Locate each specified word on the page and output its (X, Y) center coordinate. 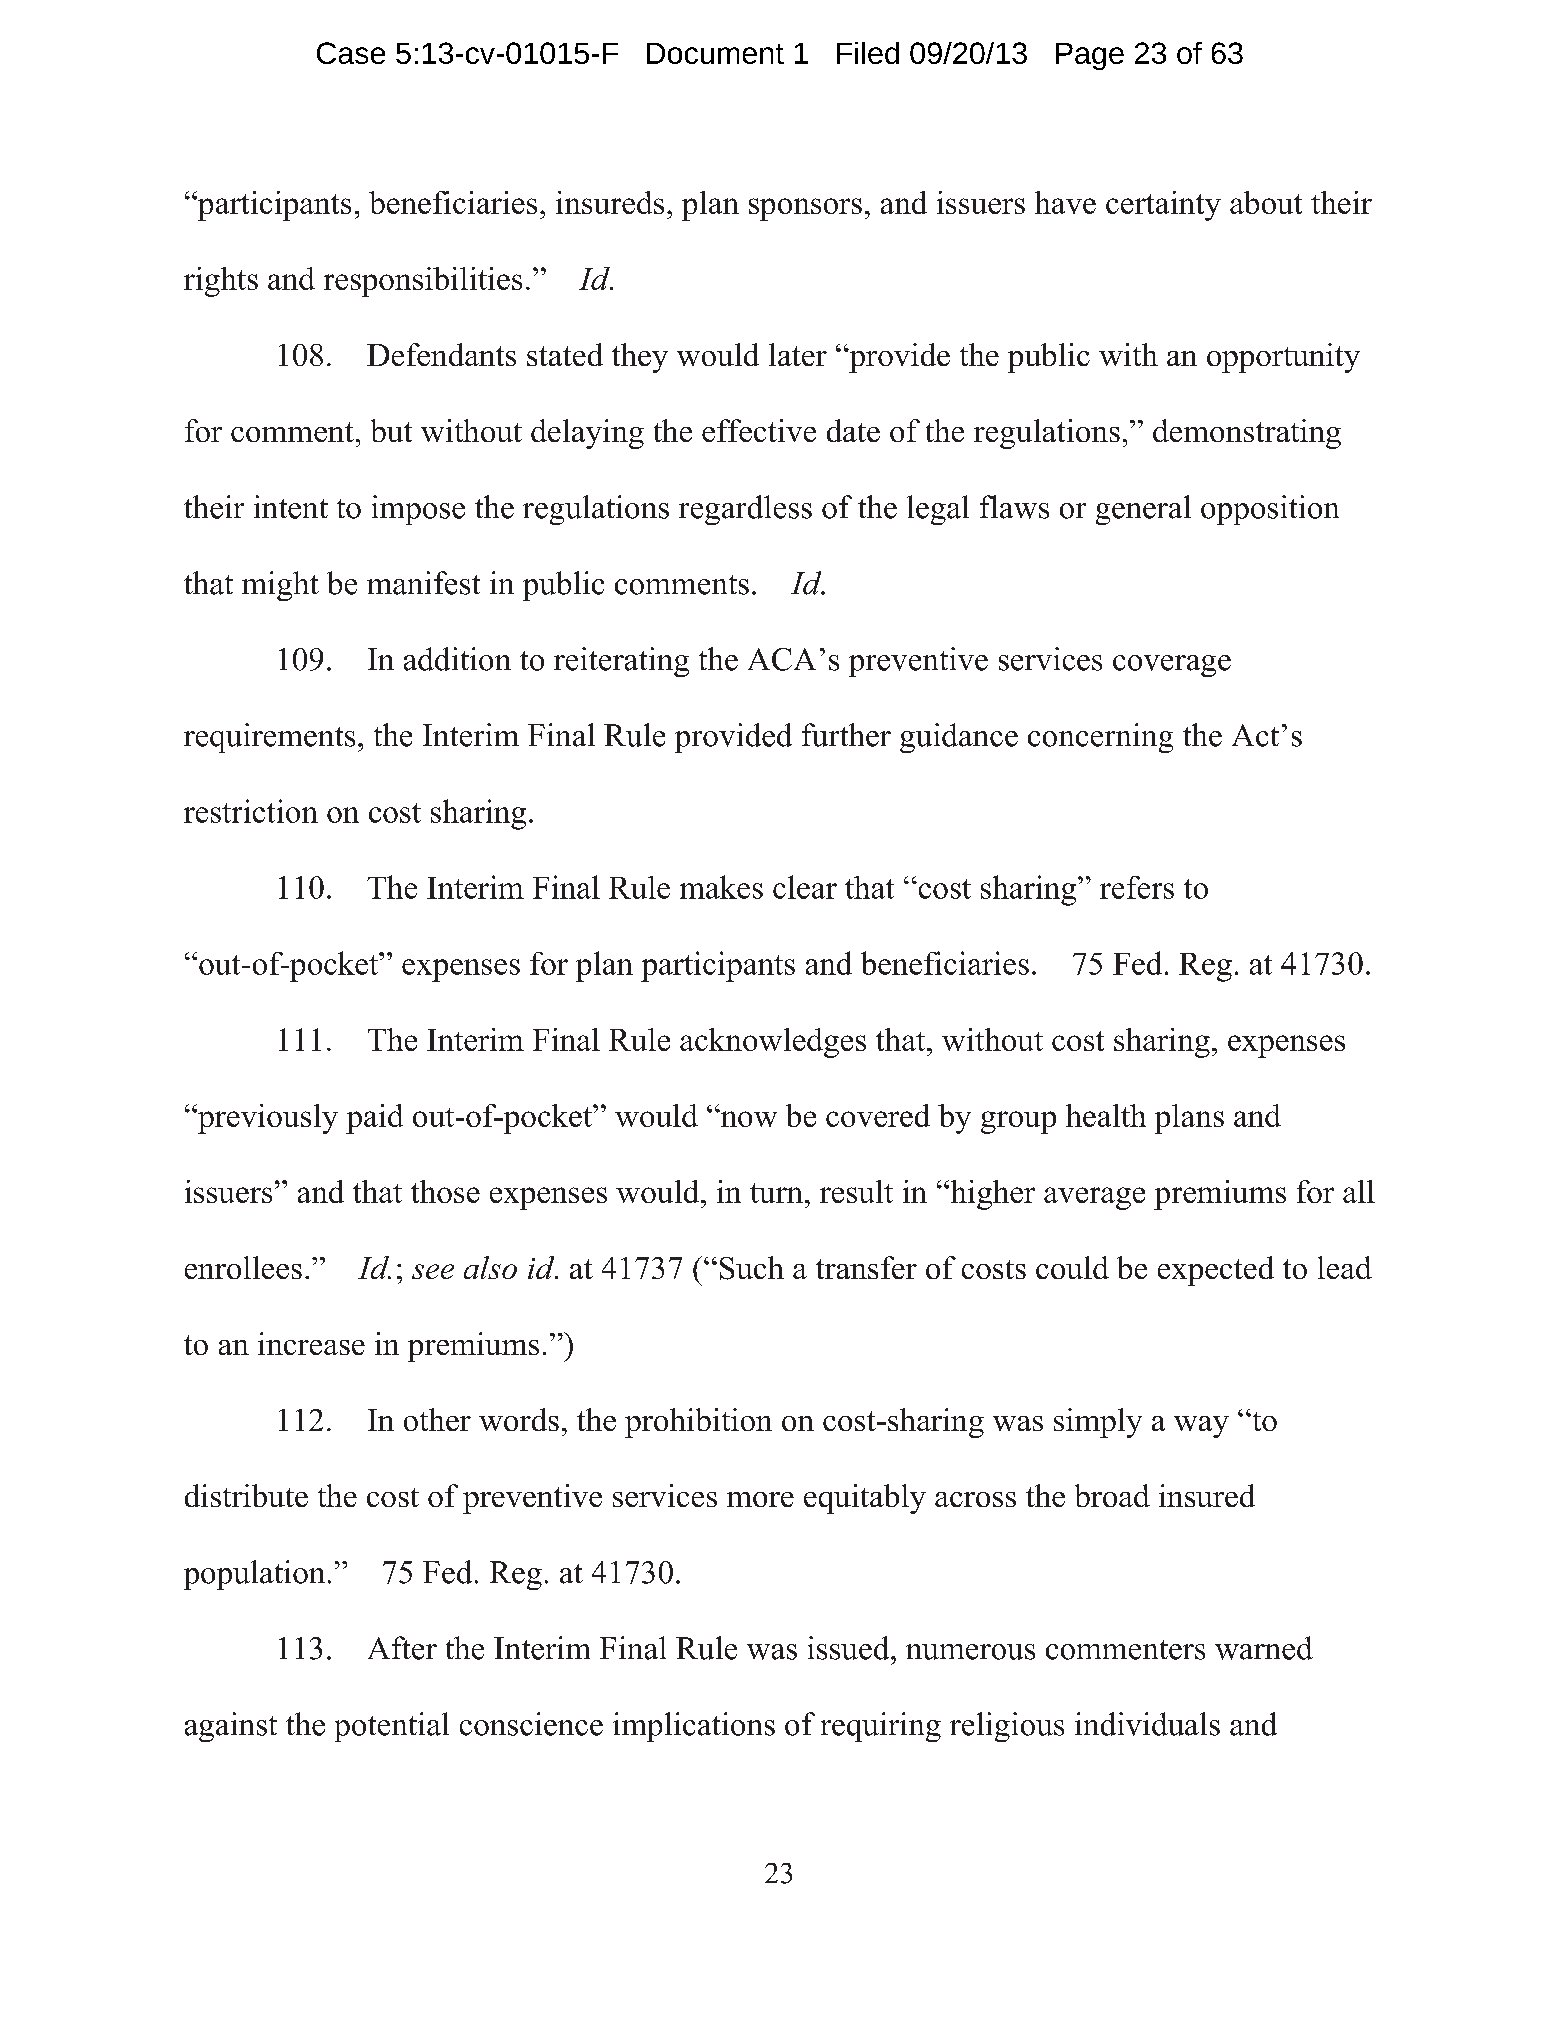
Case (351, 53)
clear (805, 887)
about (1266, 202)
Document (715, 53)
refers (1137, 887)
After (402, 1648)
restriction (251, 811)
